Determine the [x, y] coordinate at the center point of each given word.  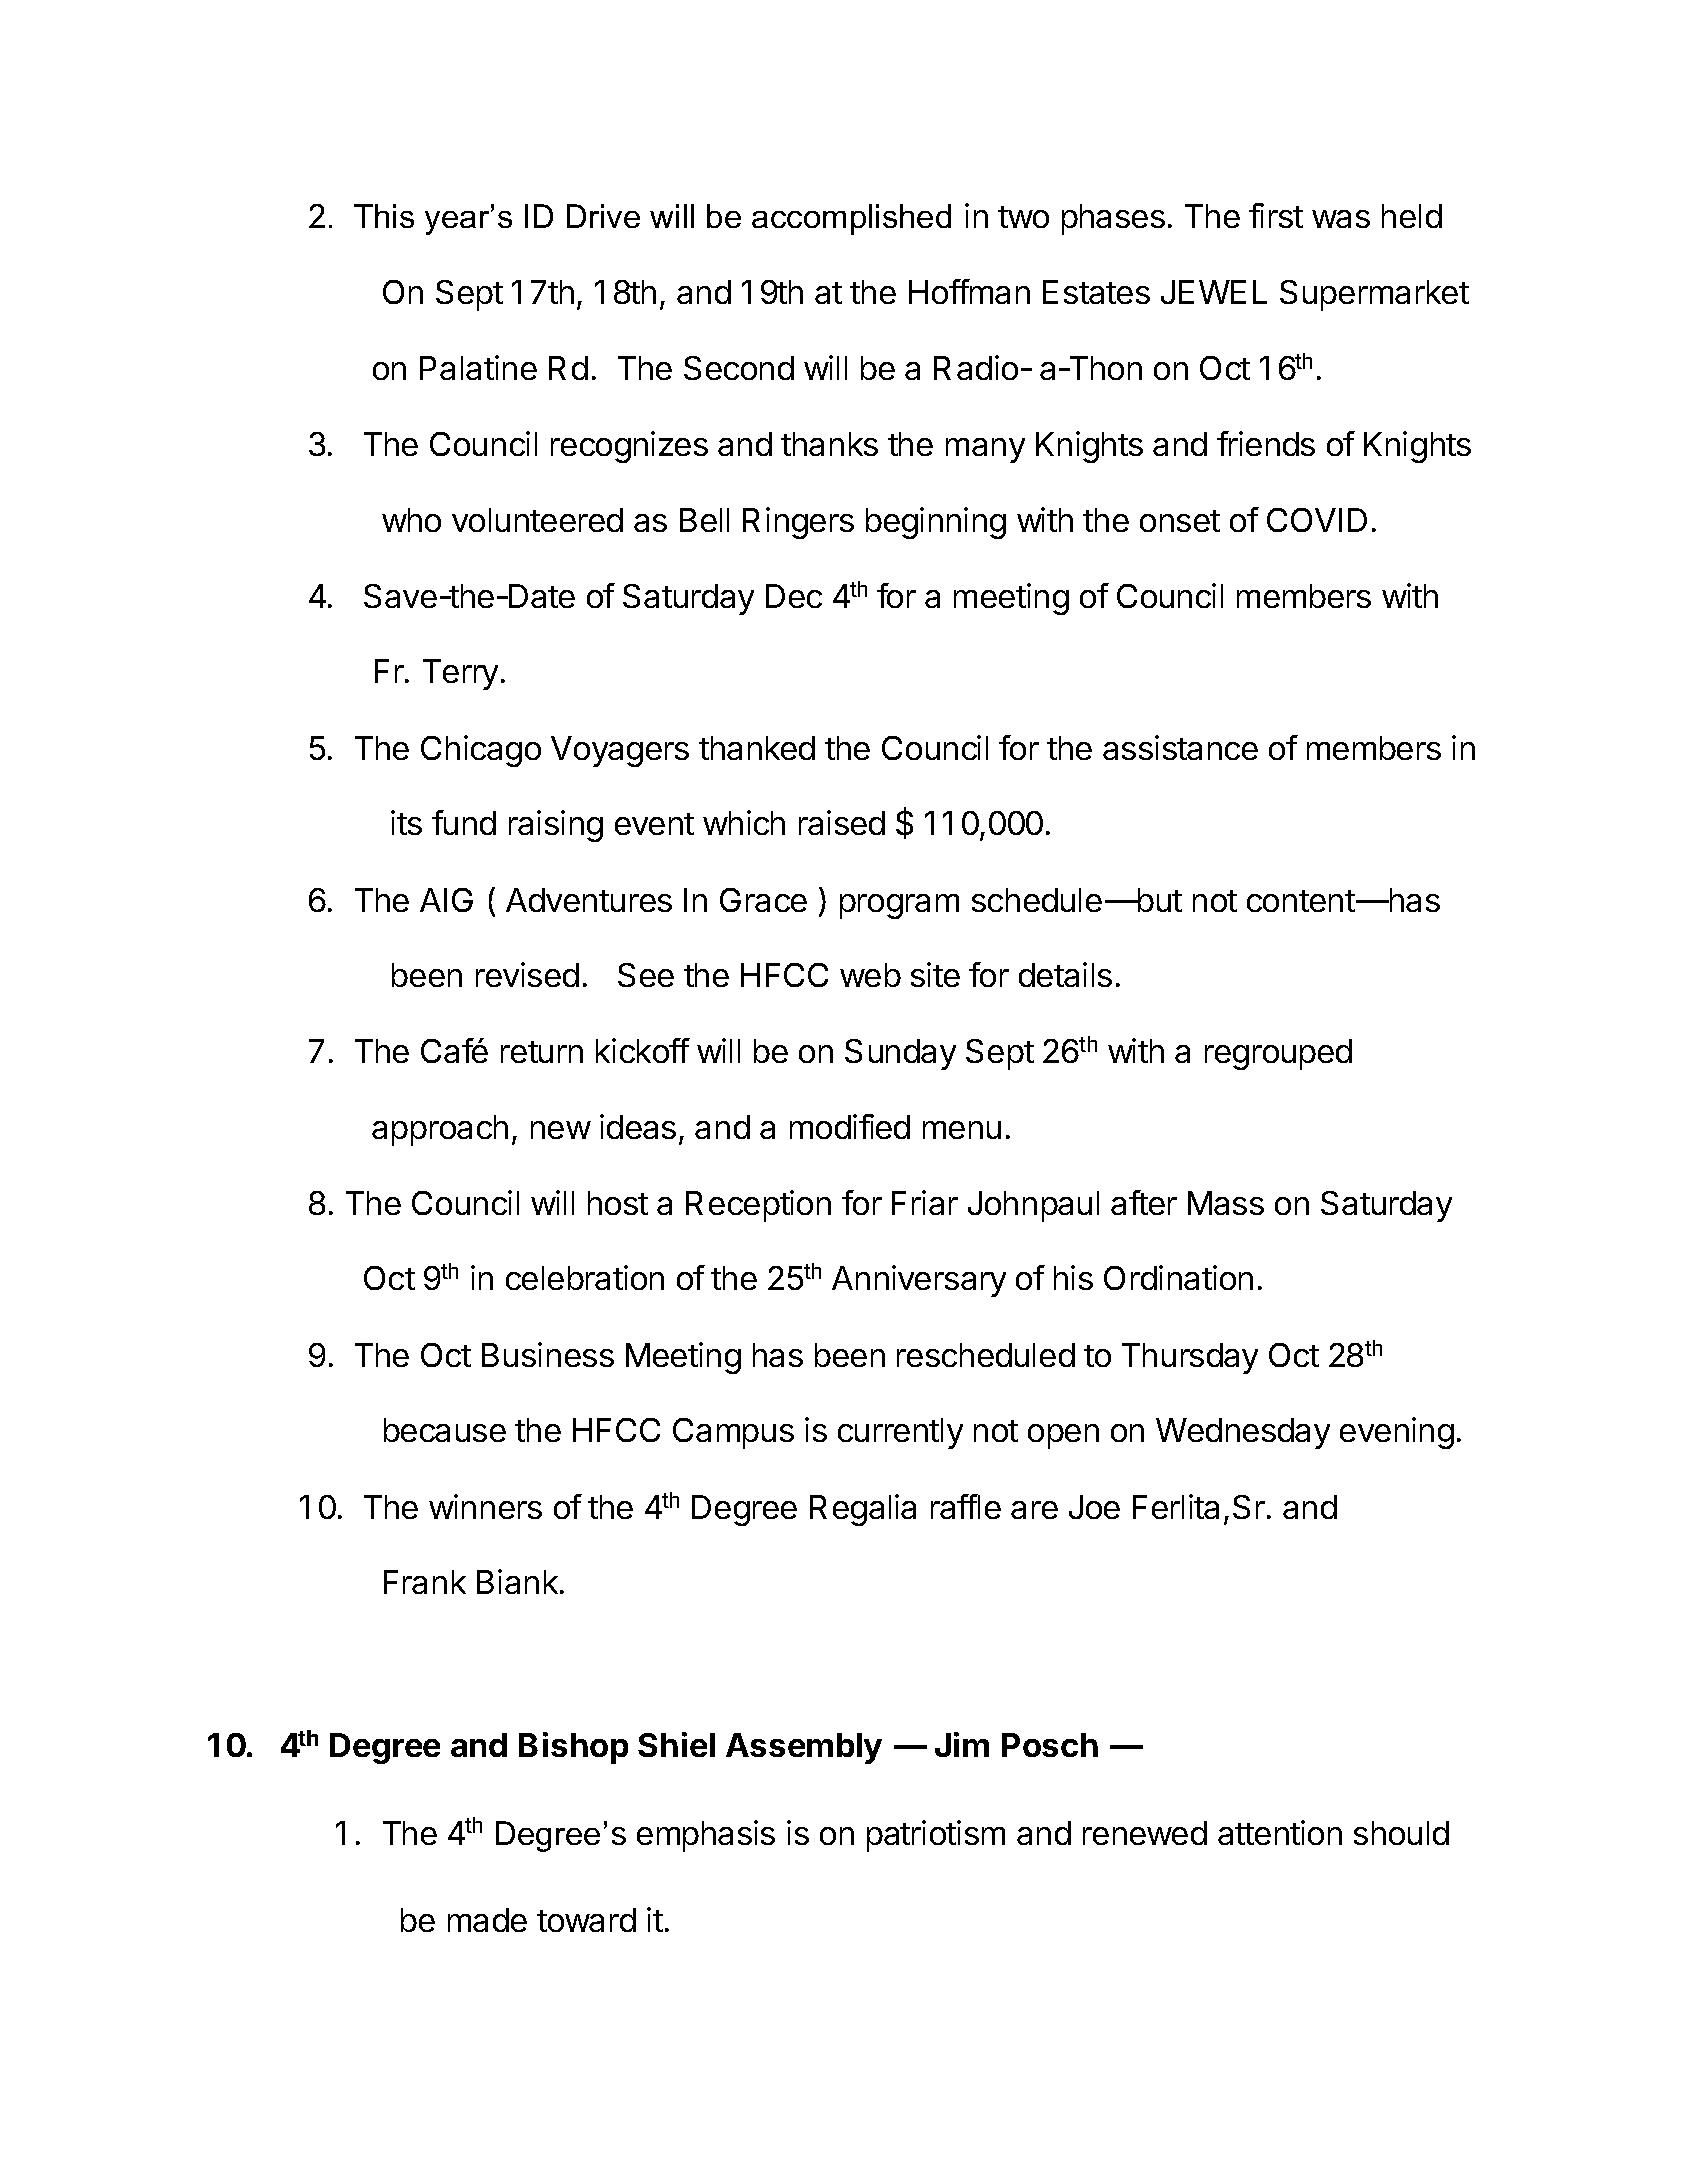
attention [1280, 1832]
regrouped [1278, 1054]
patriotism [936, 1836]
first [1276, 215]
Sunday [900, 1054]
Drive [603, 216]
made [487, 1920]
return [542, 1052]
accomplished [851, 219]
